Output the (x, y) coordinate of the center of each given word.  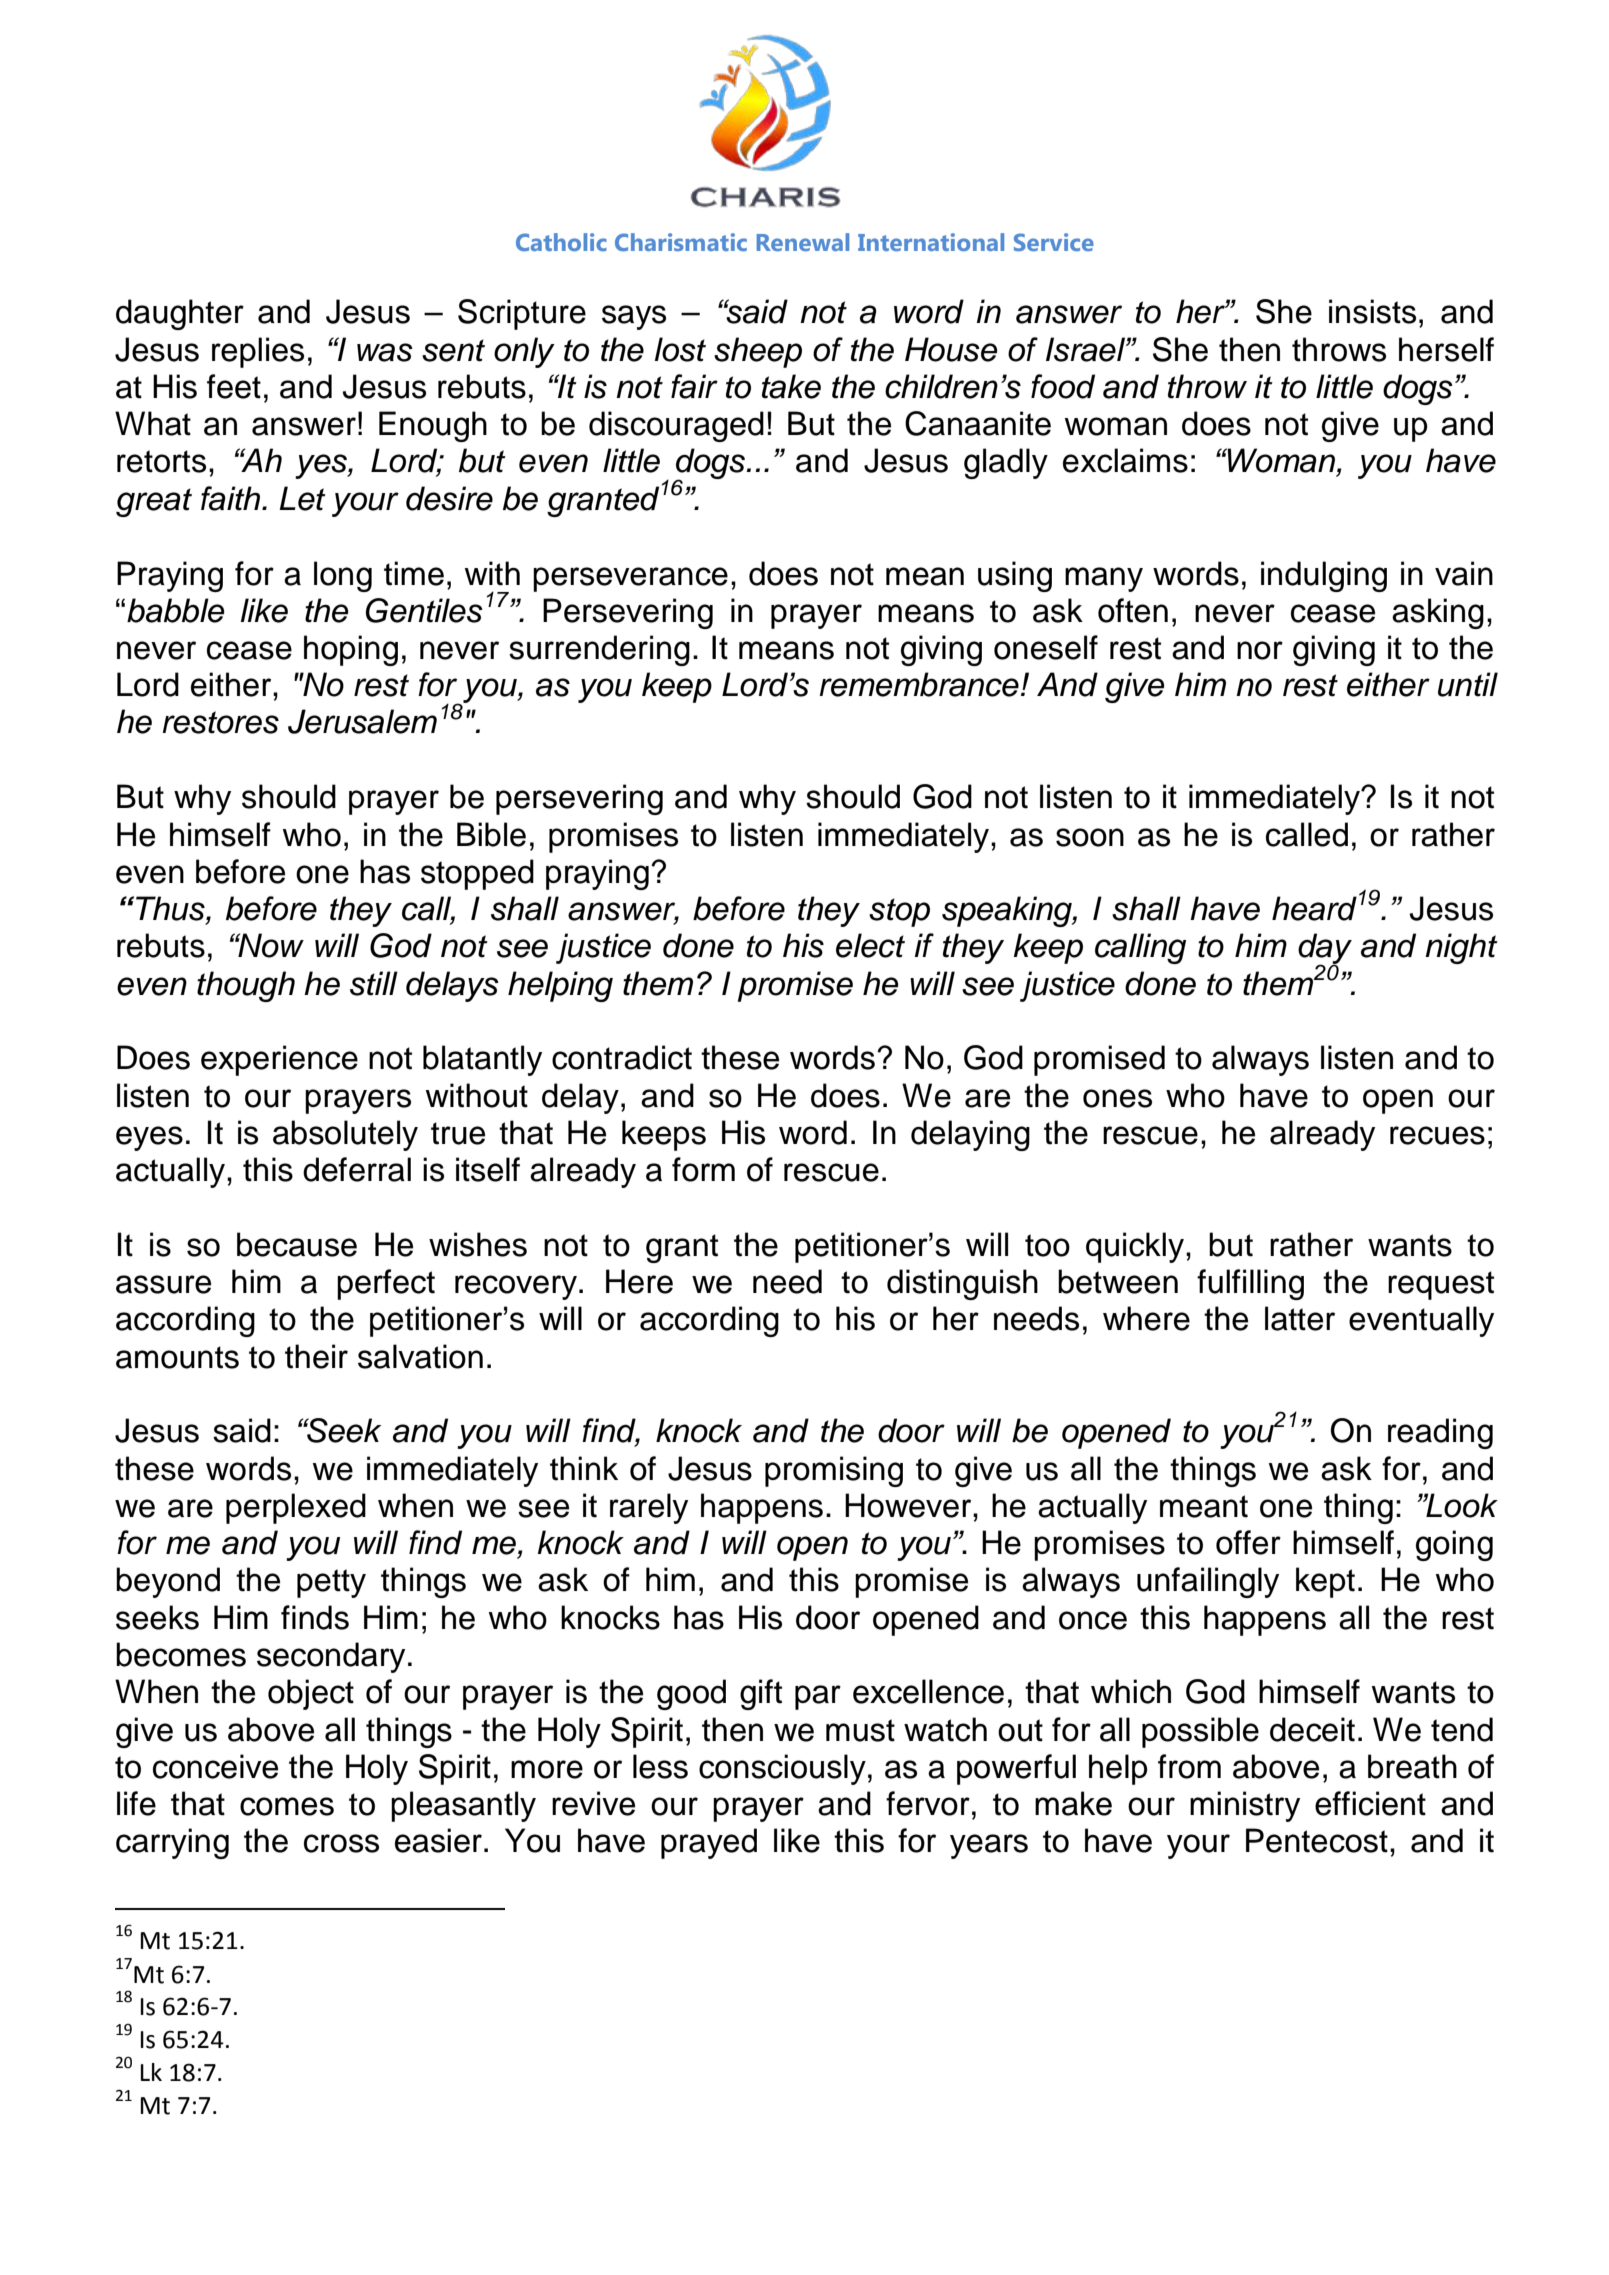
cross (341, 1843)
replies (258, 352)
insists (1372, 311)
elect (870, 945)
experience (279, 1060)
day (1325, 950)
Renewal (803, 242)
